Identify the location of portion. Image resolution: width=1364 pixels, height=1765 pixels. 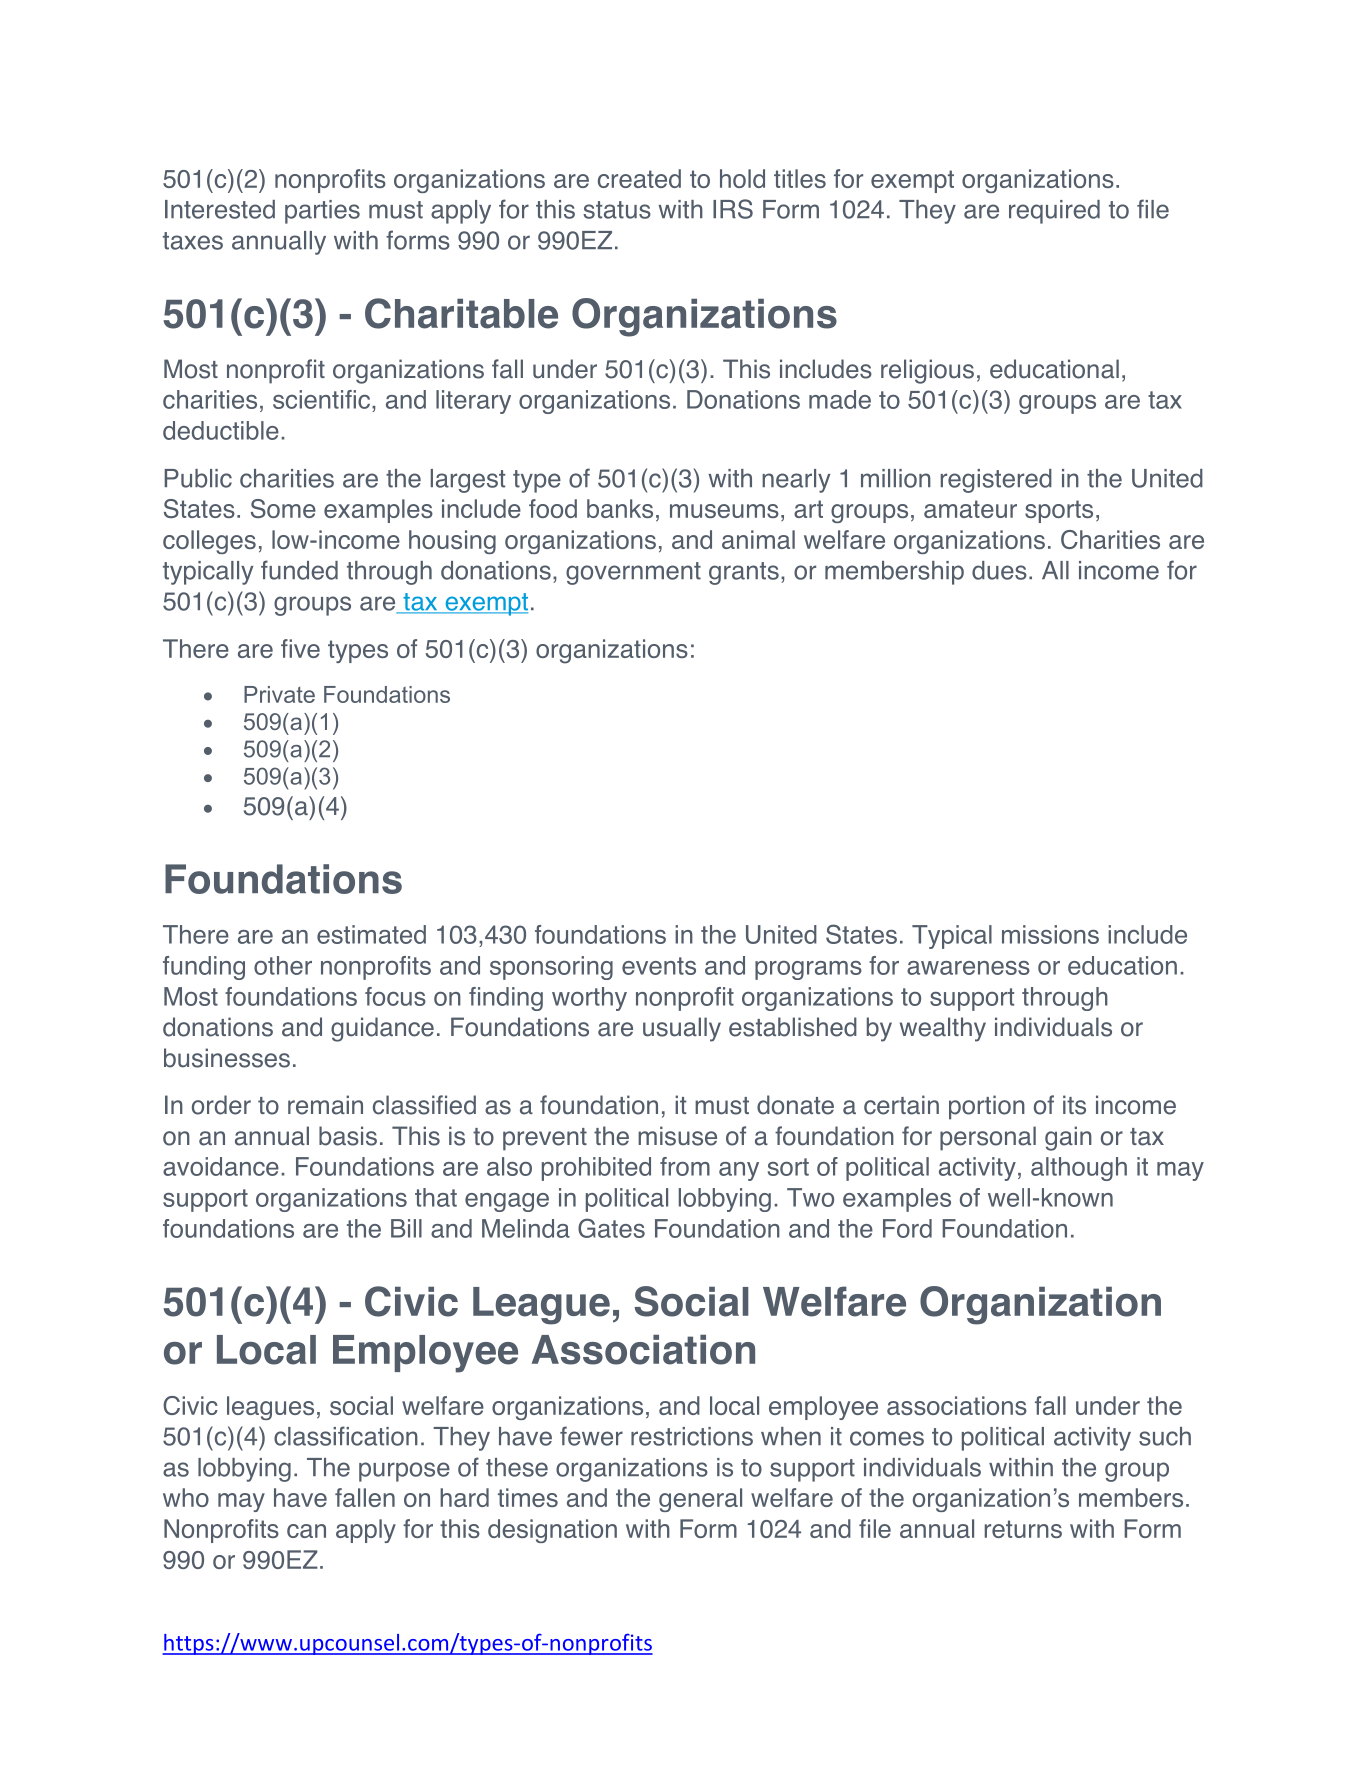
(987, 1107).
